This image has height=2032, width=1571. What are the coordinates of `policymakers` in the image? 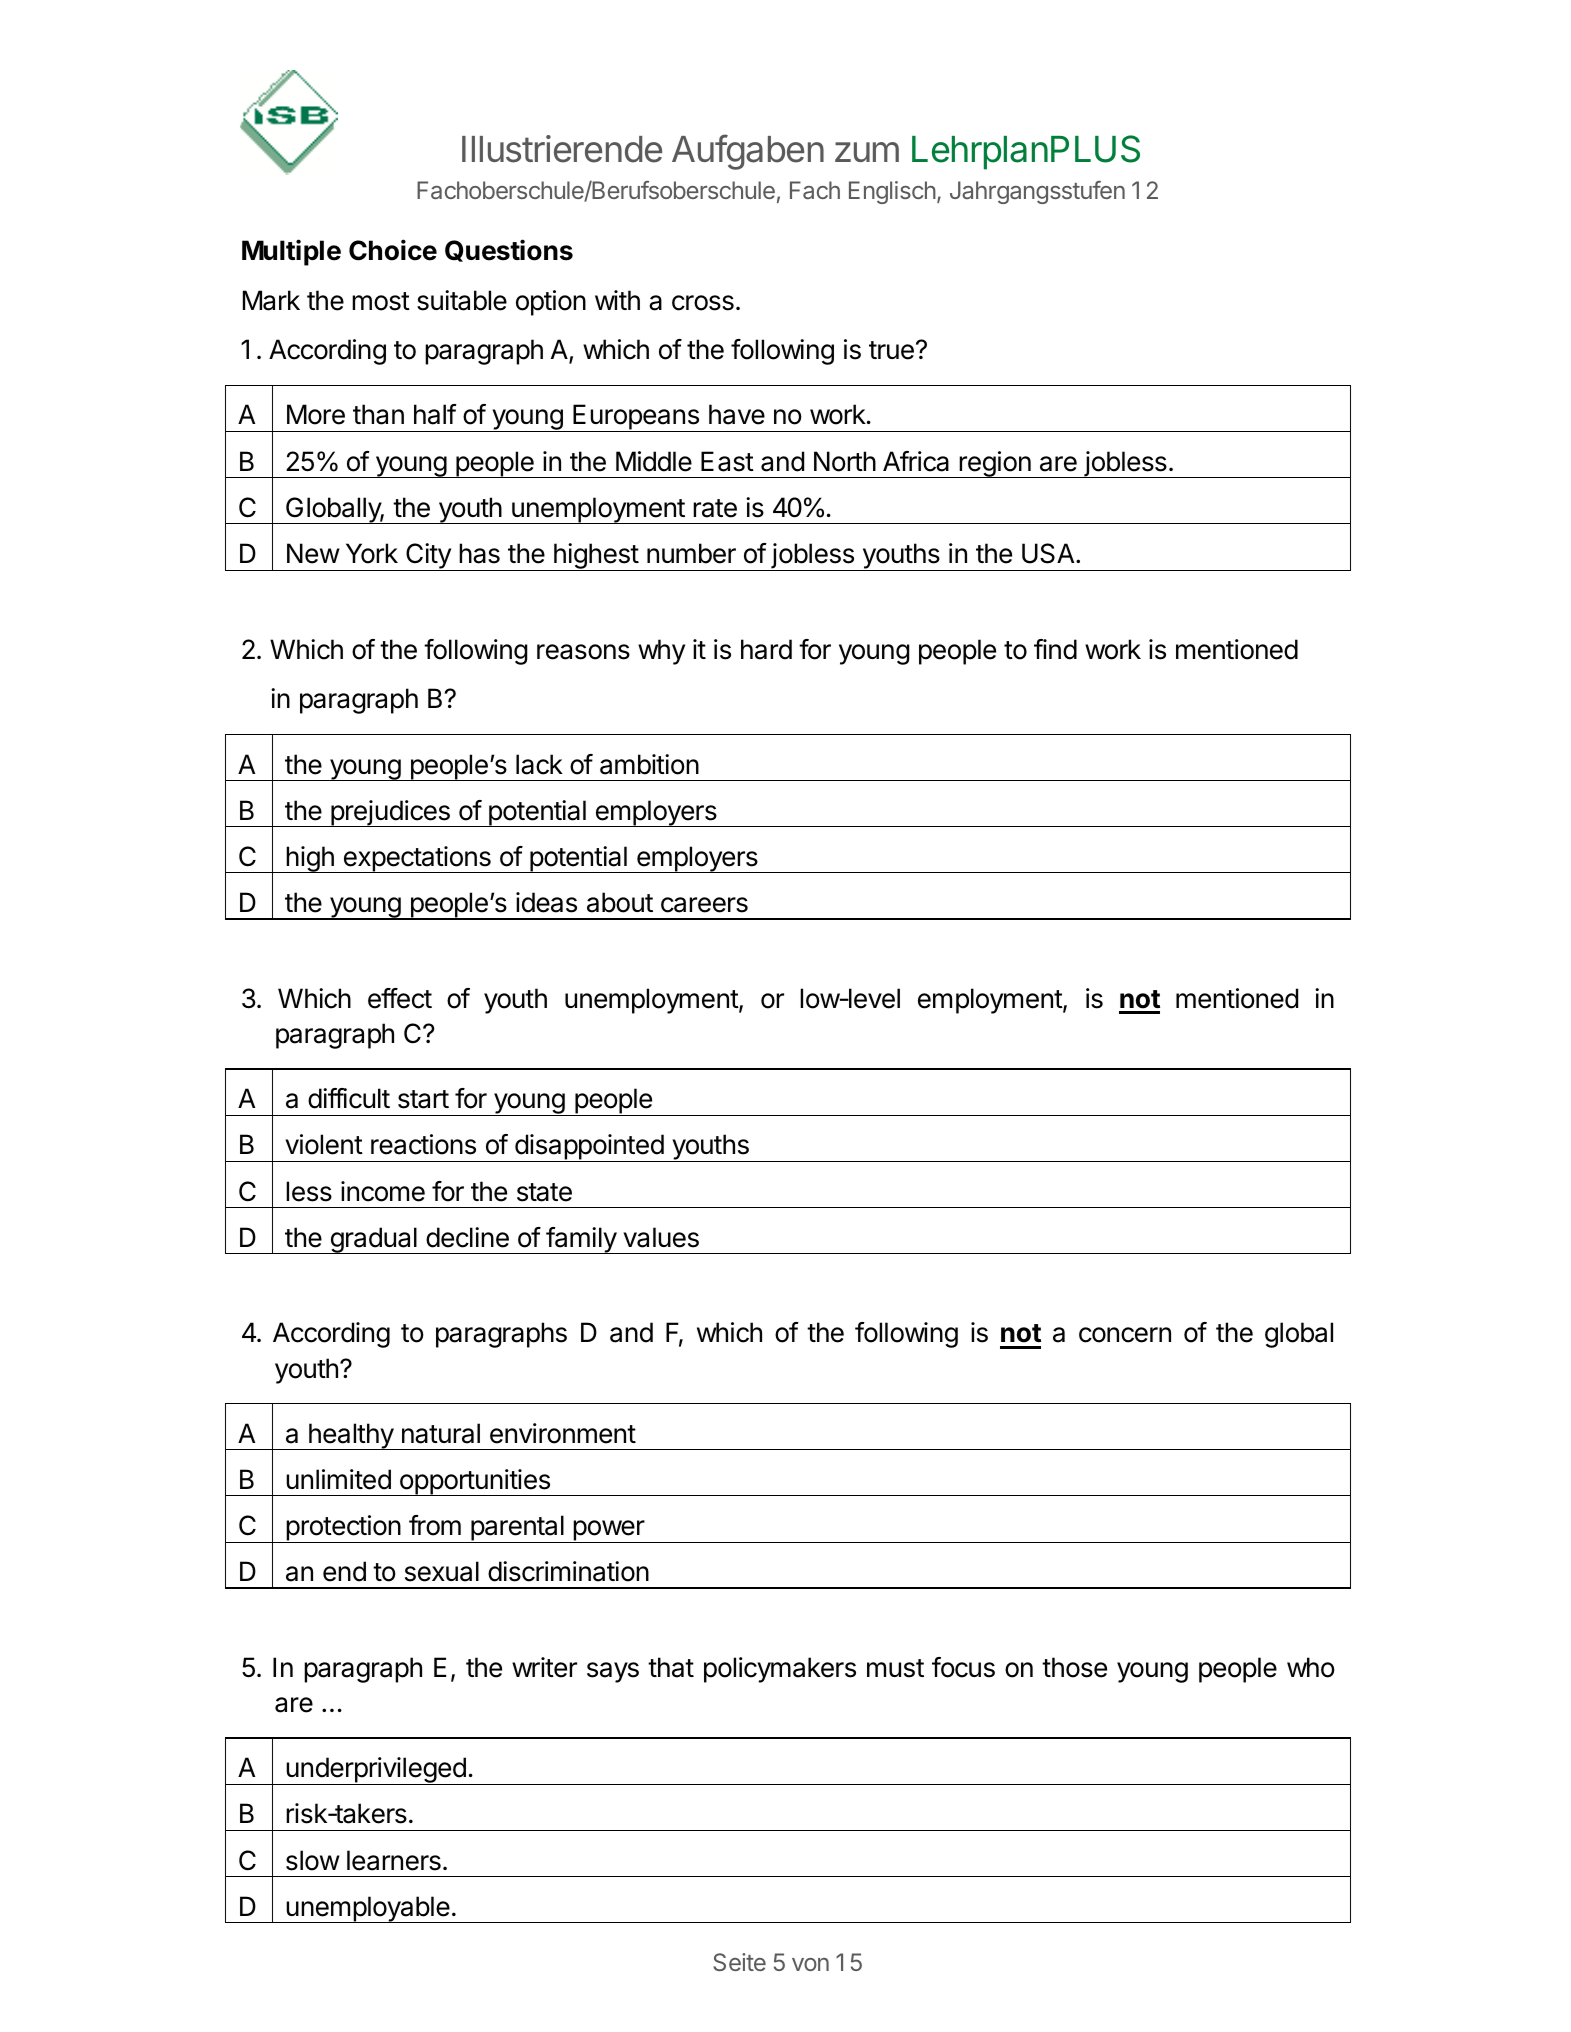 It's located at (780, 1670).
